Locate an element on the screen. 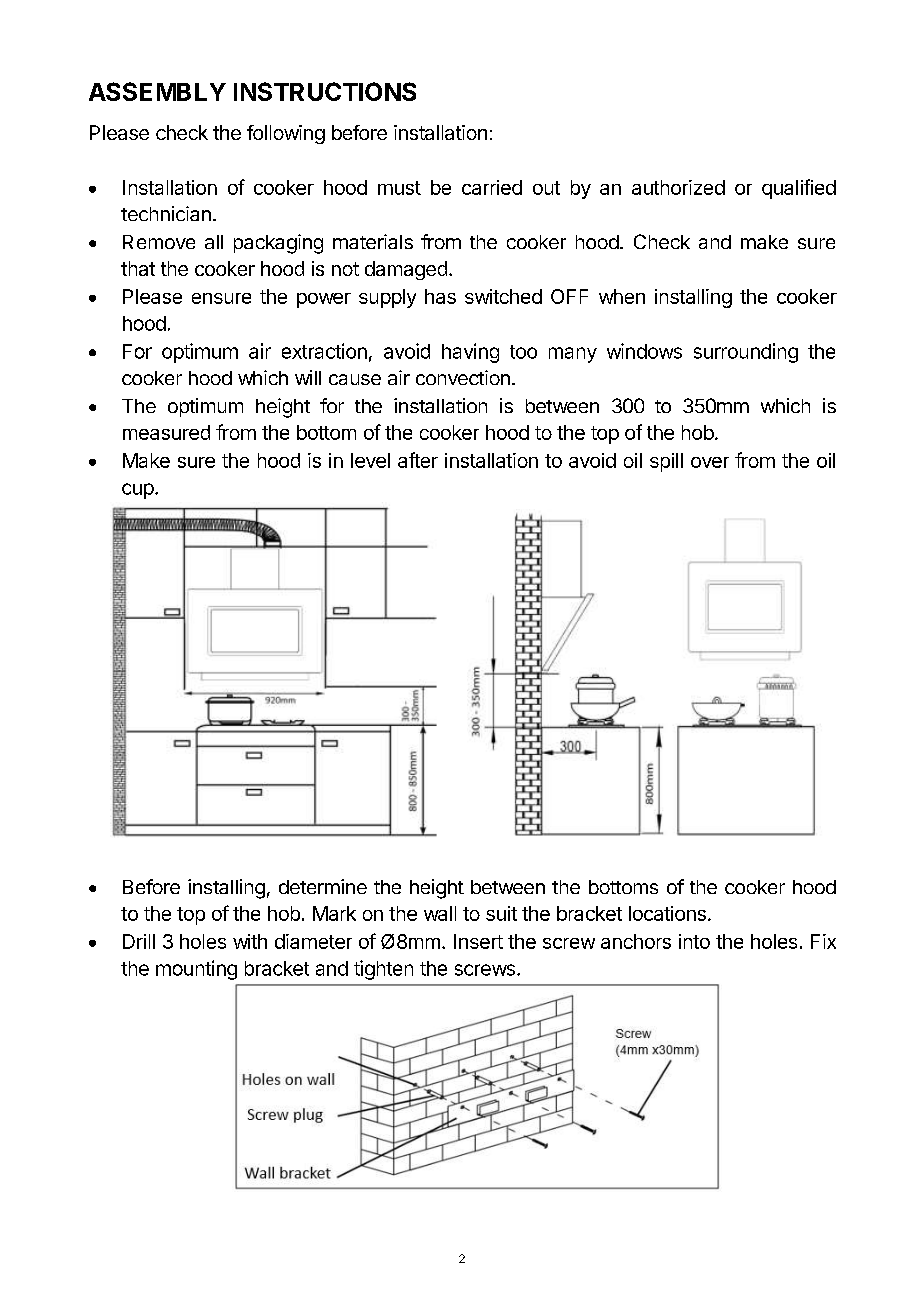 This screenshot has height=1308, width=924. surrounding is located at coordinates (746, 353).
